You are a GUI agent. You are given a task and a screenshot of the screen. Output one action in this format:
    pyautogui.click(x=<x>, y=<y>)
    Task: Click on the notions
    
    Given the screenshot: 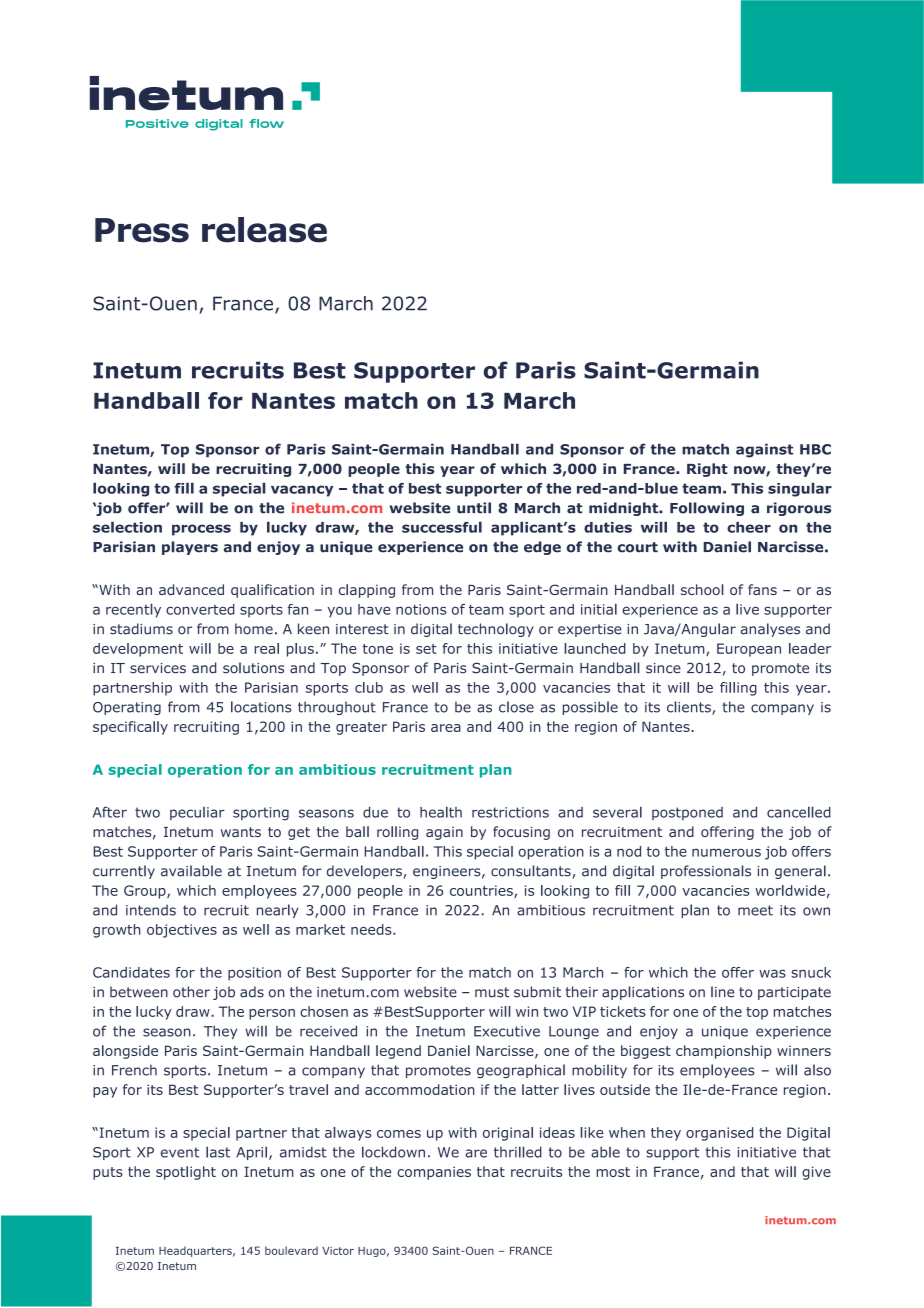 What is the action you would take?
    pyautogui.click(x=421, y=609)
